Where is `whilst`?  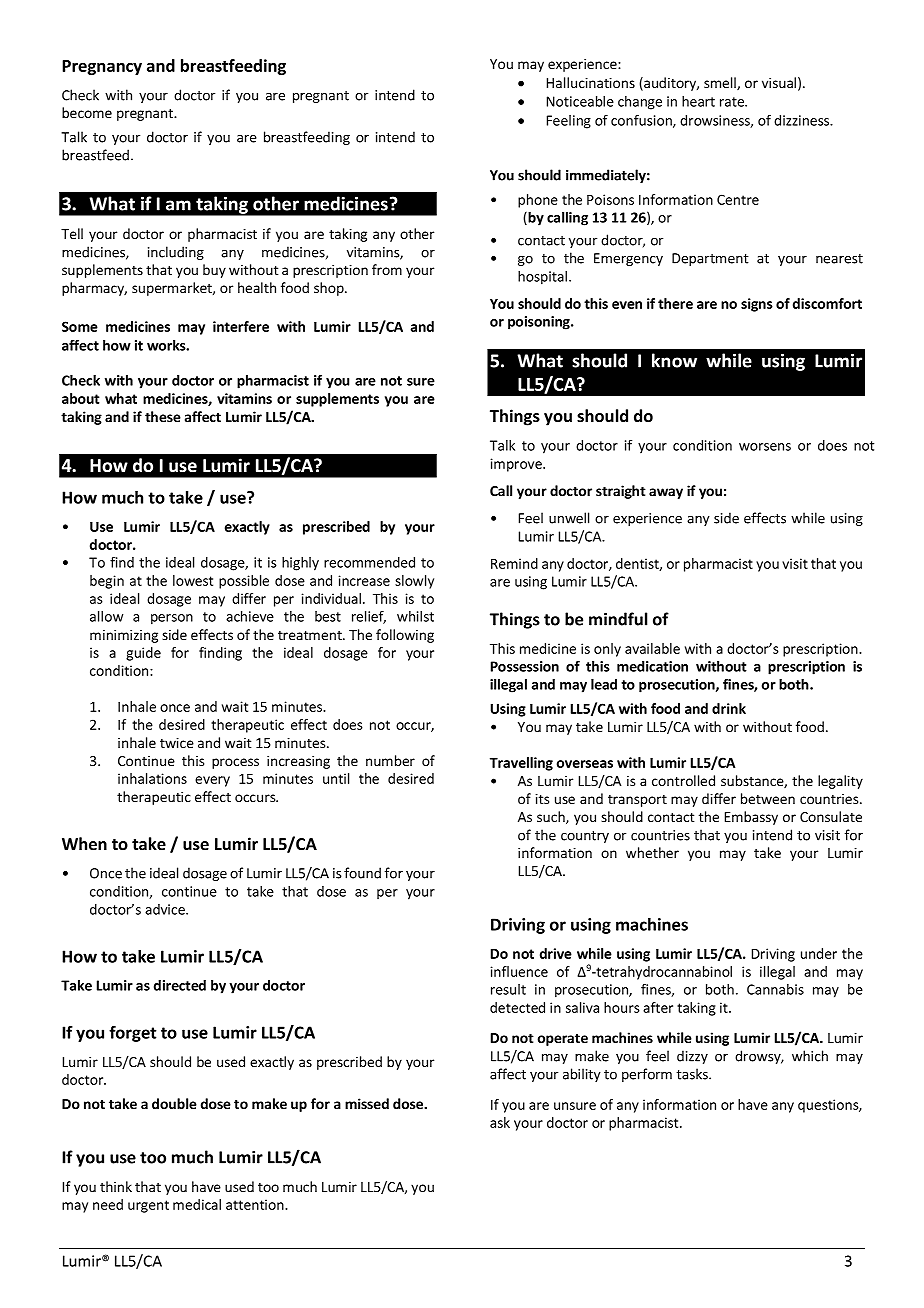
whilst is located at coordinates (415, 616).
